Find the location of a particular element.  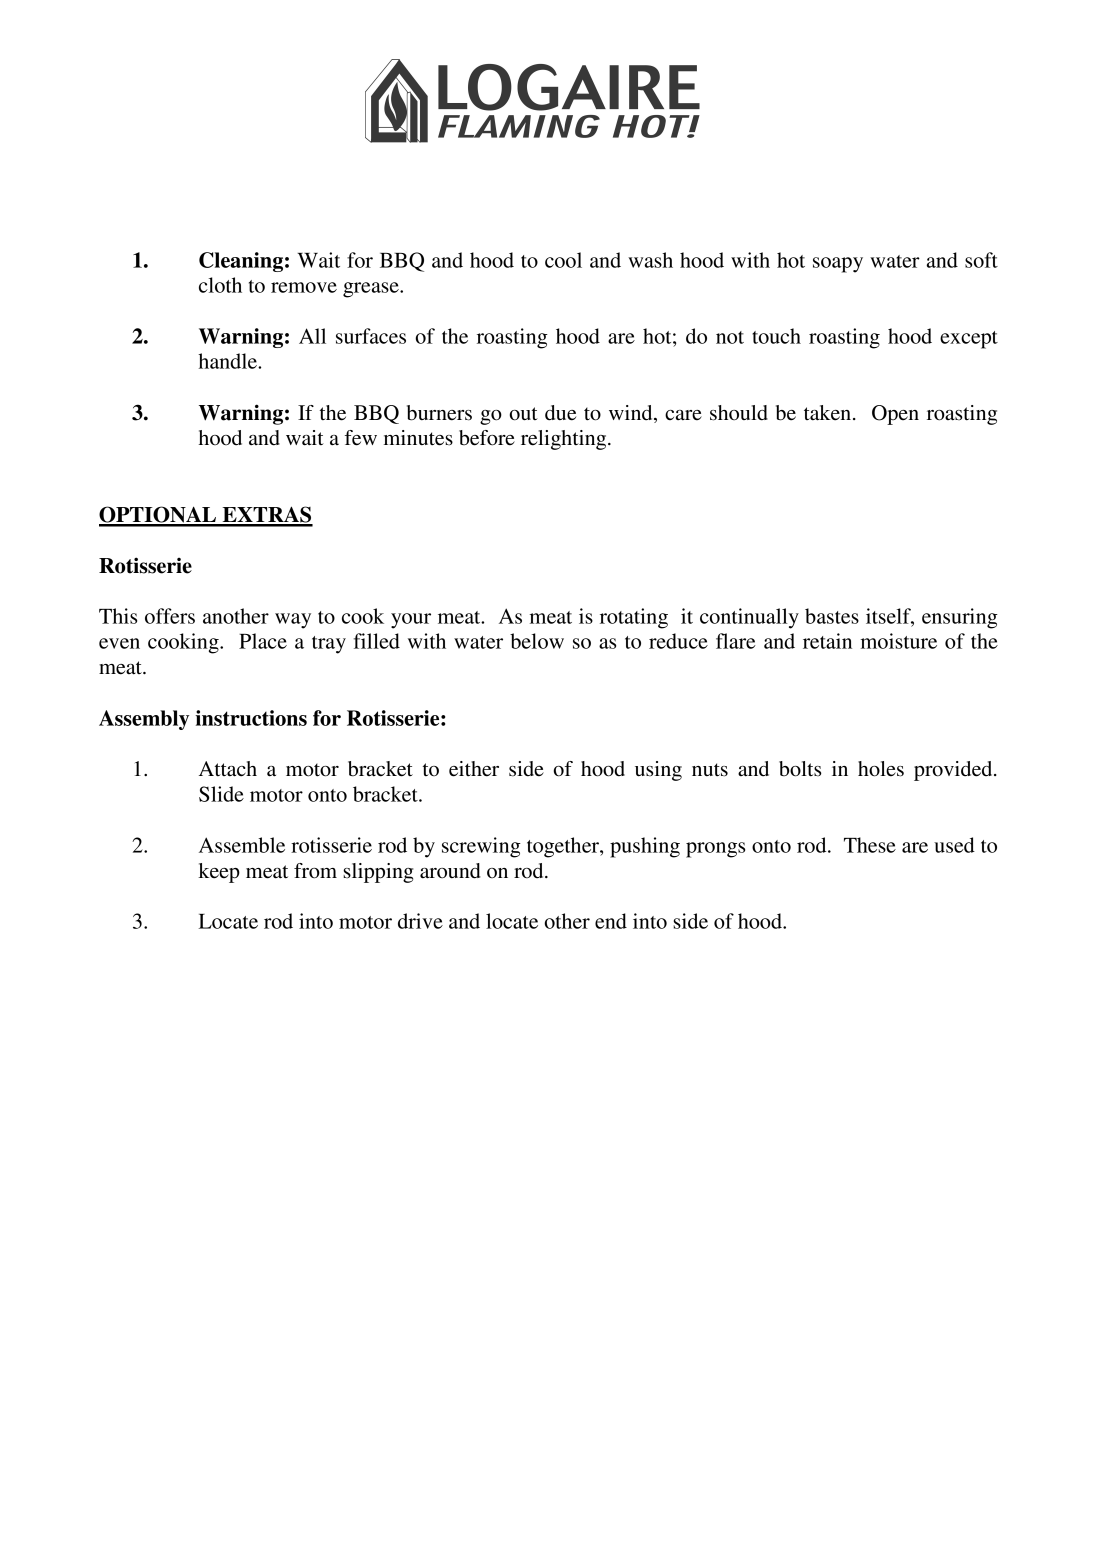

cool is located at coordinates (563, 260).
